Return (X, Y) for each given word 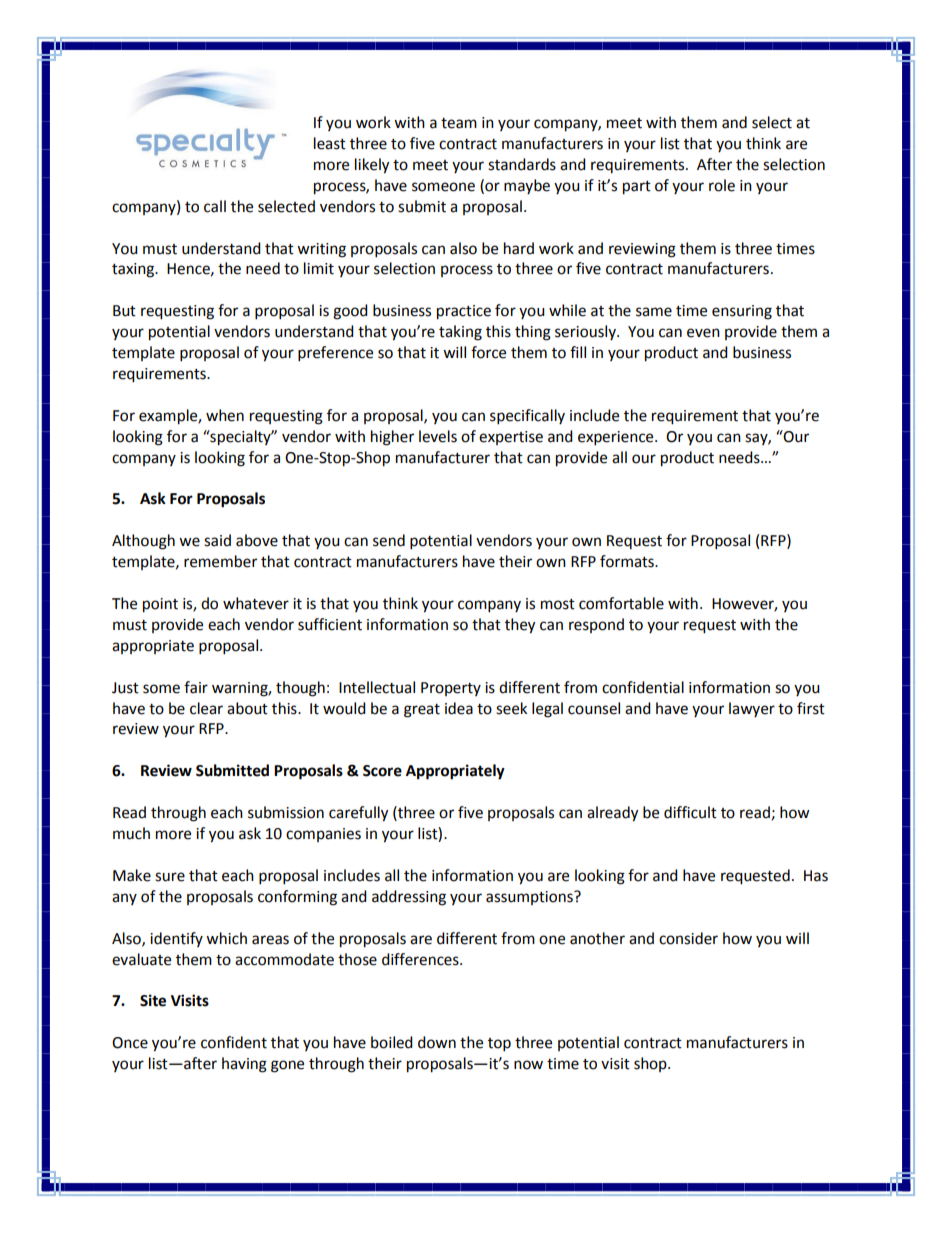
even (703, 333)
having (244, 1065)
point (160, 605)
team (459, 123)
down (437, 1042)
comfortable (621, 603)
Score (382, 771)
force (488, 352)
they (520, 626)
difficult (690, 812)
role (722, 185)
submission (286, 812)
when (225, 415)
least (330, 143)
